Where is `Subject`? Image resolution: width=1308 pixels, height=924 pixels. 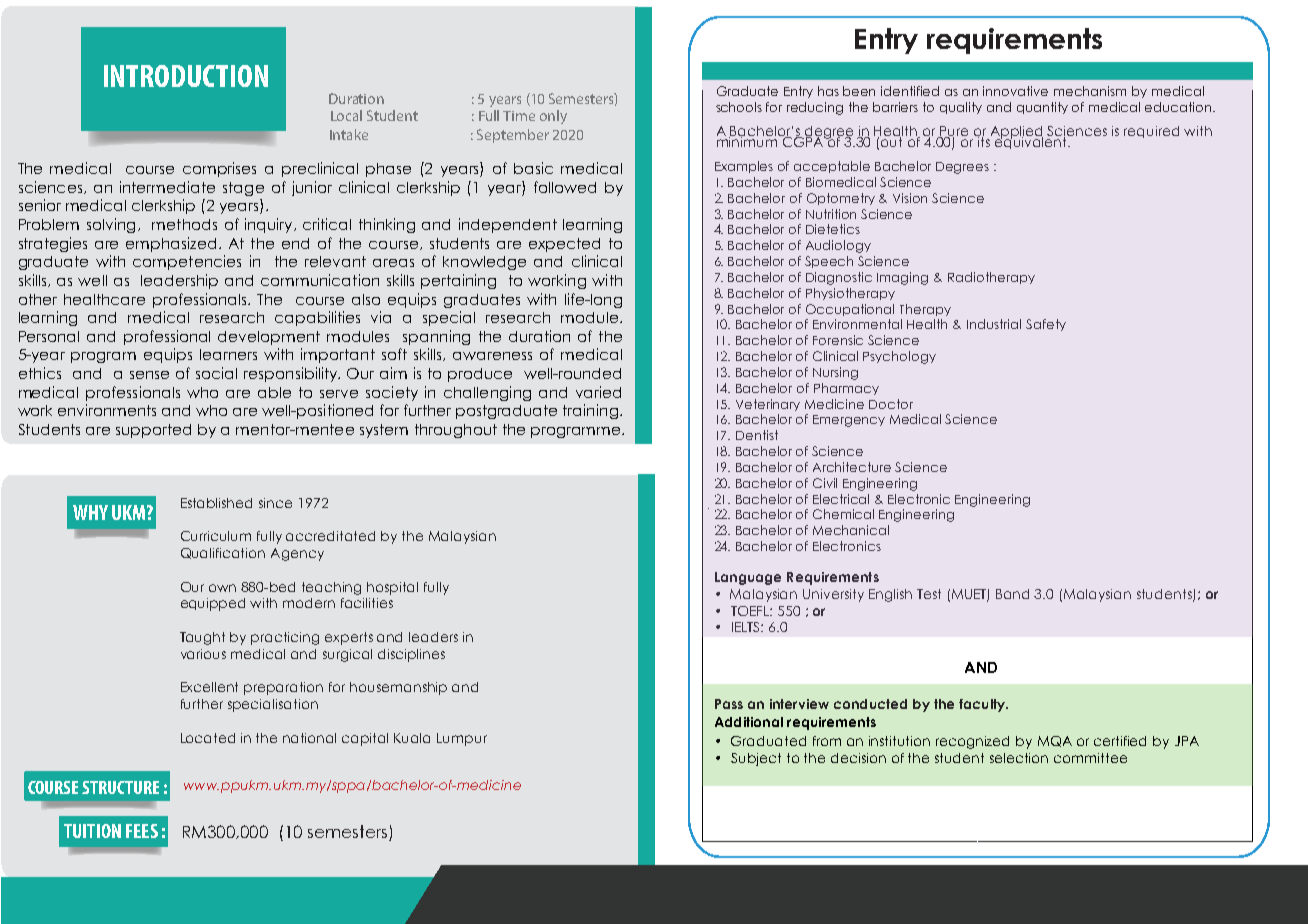
Subject is located at coordinates (756, 759).
